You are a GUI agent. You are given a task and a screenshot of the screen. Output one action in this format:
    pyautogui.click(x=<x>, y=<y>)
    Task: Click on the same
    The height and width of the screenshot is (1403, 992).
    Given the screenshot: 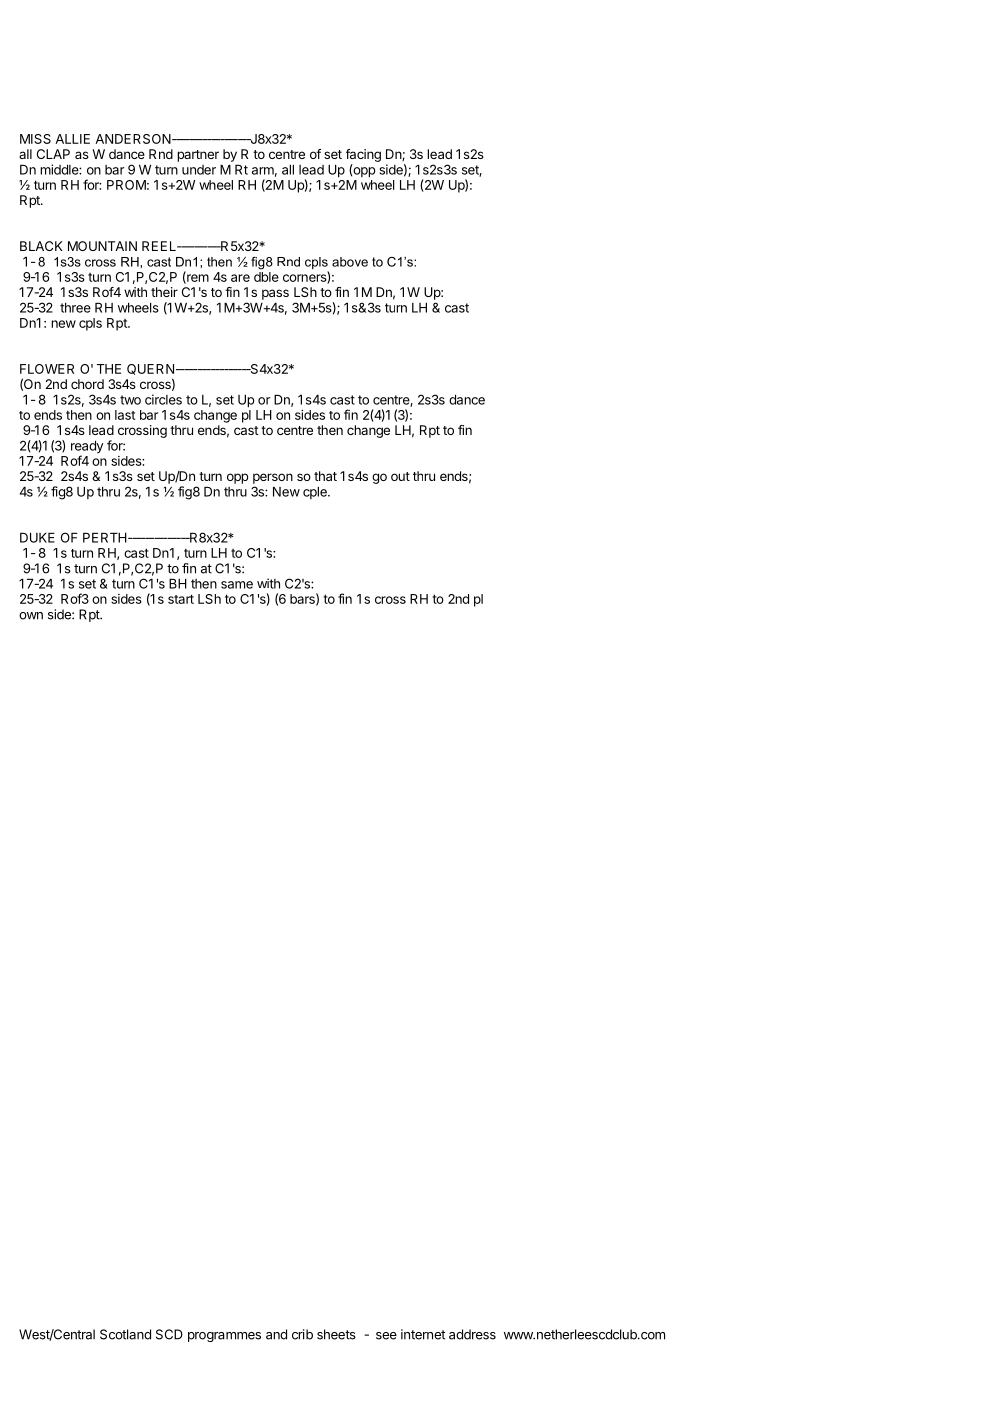 What is the action you would take?
    pyautogui.click(x=237, y=585)
